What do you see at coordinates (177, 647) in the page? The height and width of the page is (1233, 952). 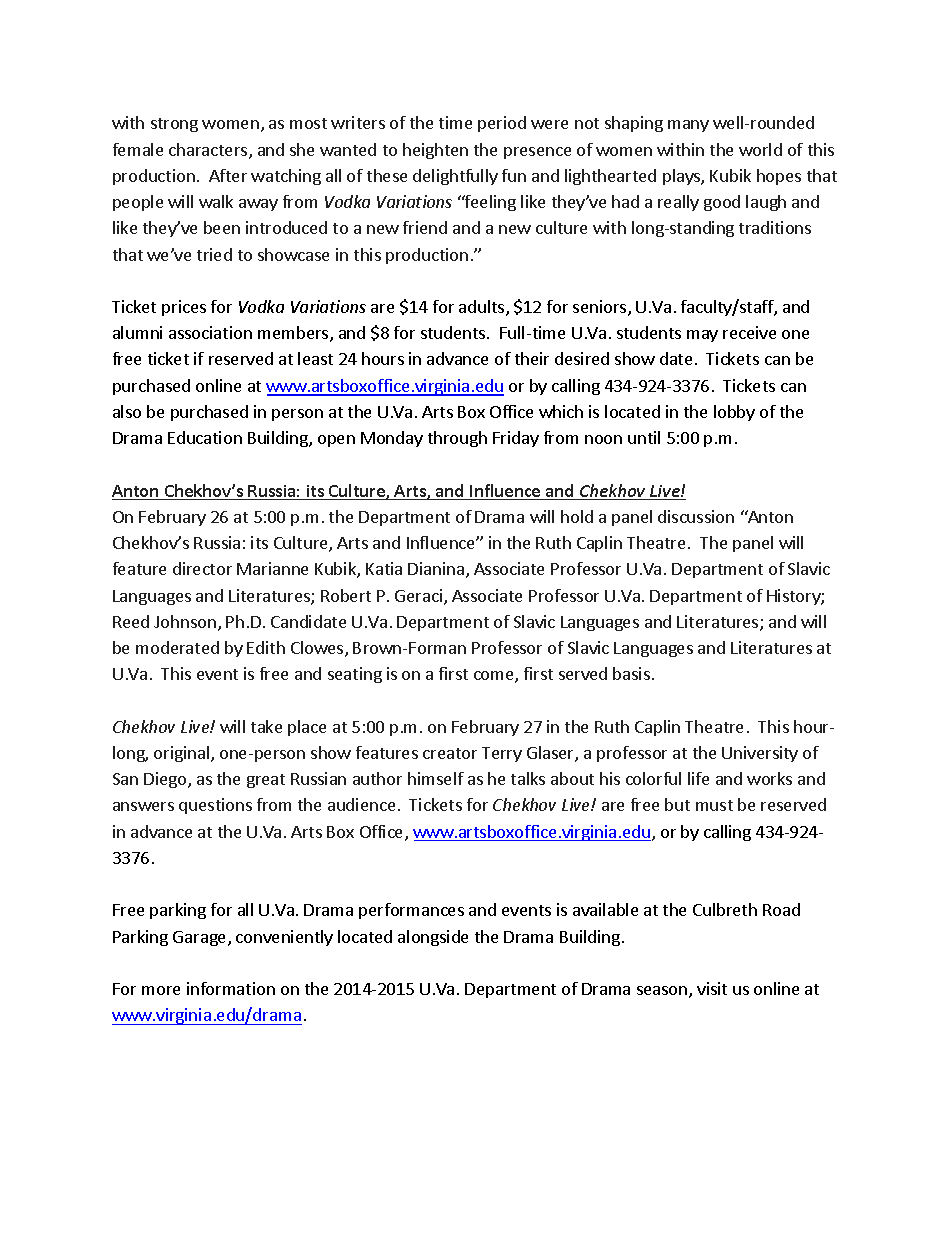 I see `moderated` at bounding box center [177, 647].
